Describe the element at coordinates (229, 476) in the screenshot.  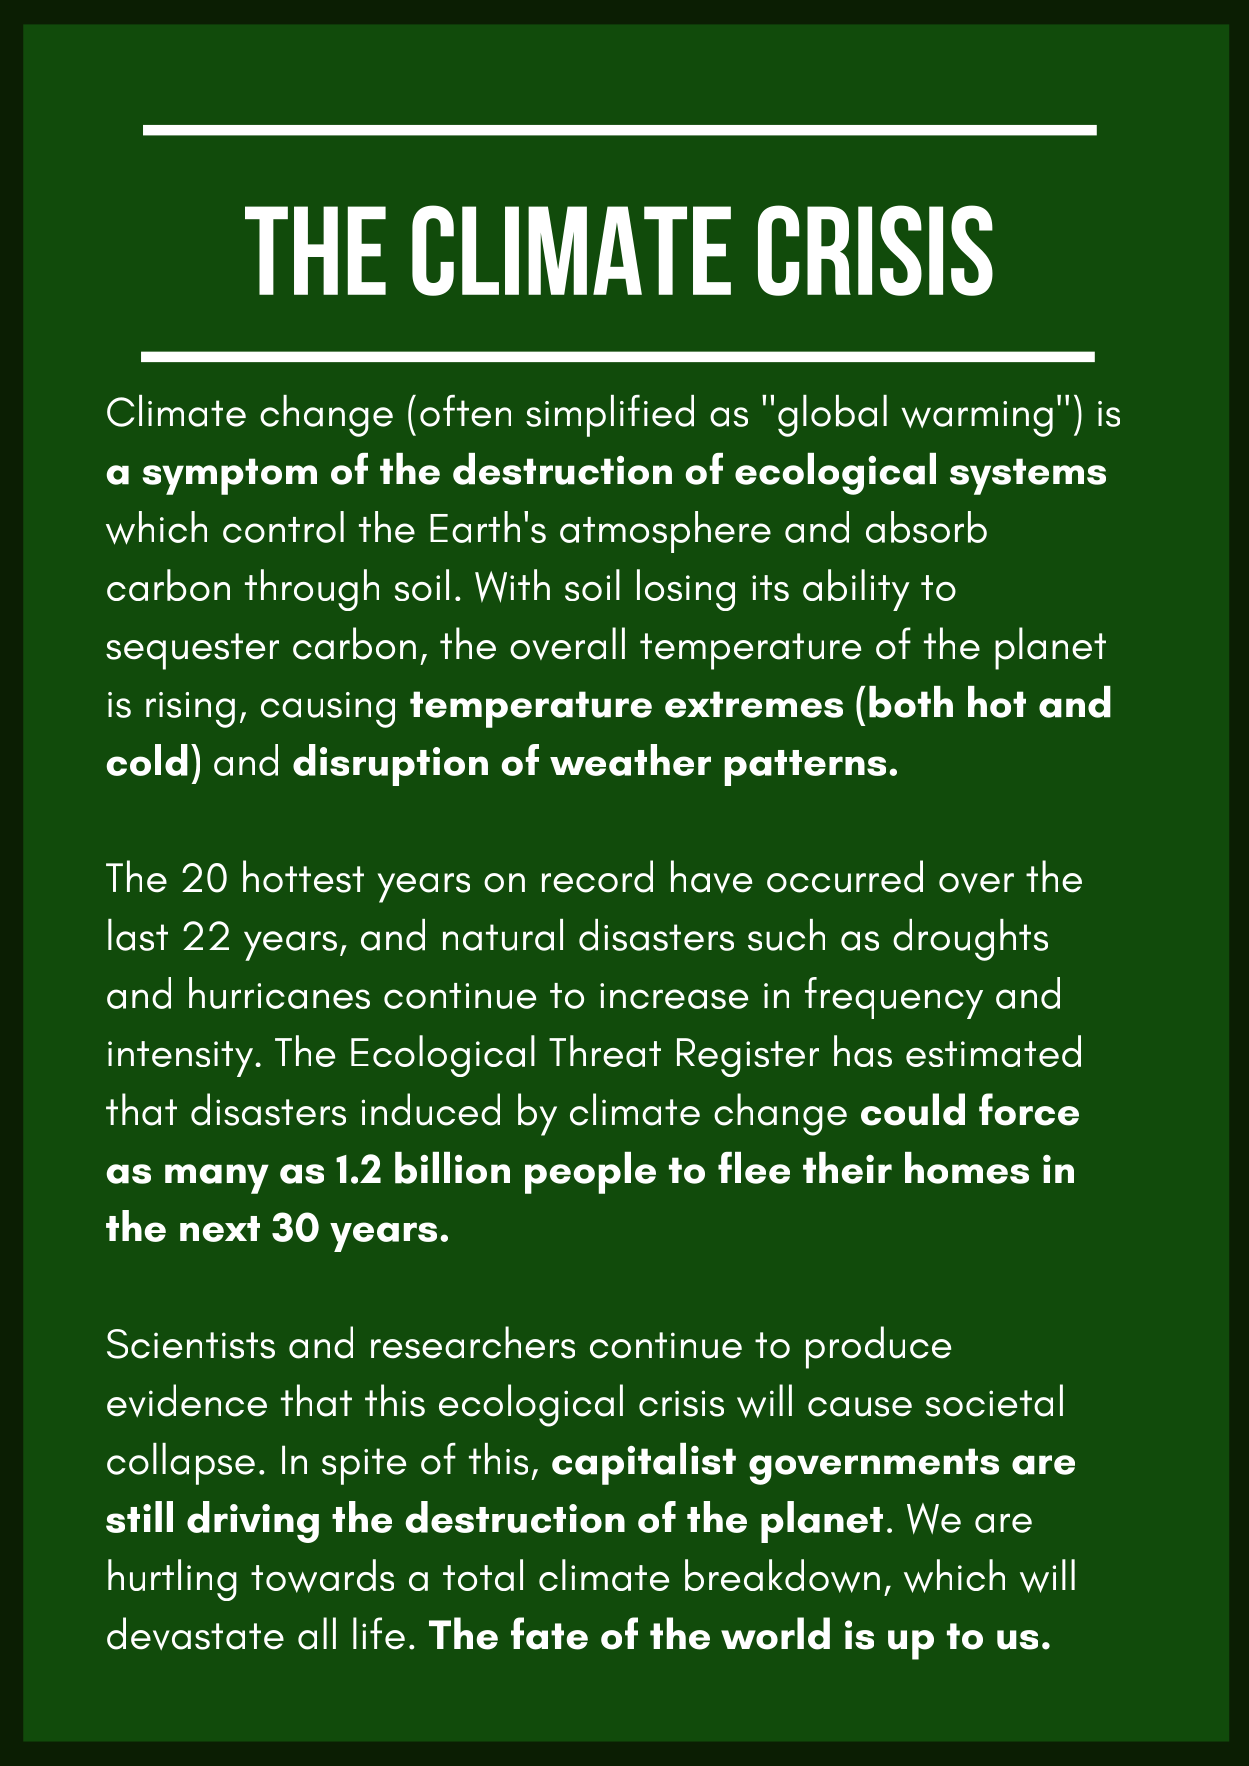
I see `symptom` at that location.
